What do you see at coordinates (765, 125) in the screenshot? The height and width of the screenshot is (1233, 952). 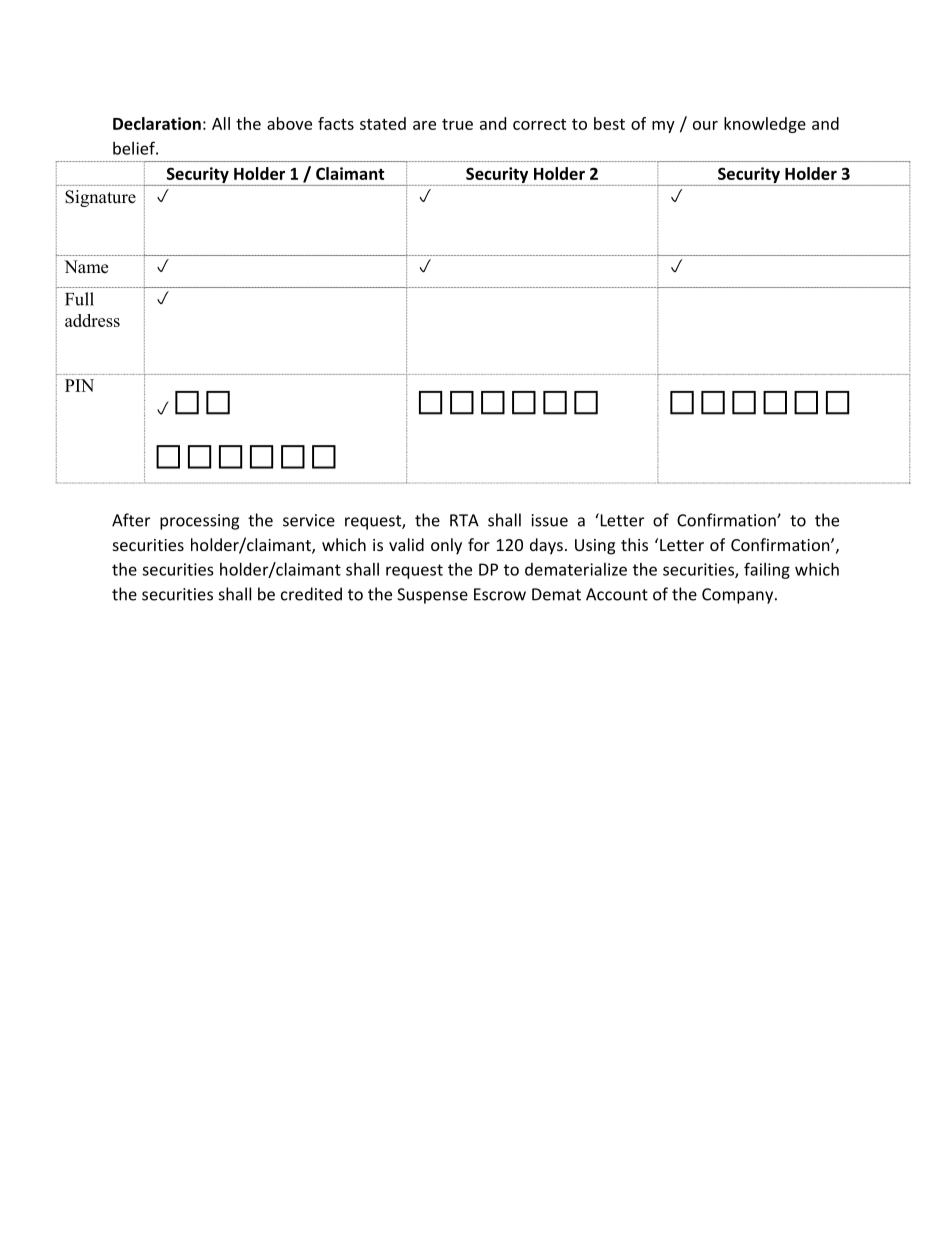 I see `knowledge` at bounding box center [765, 125].
